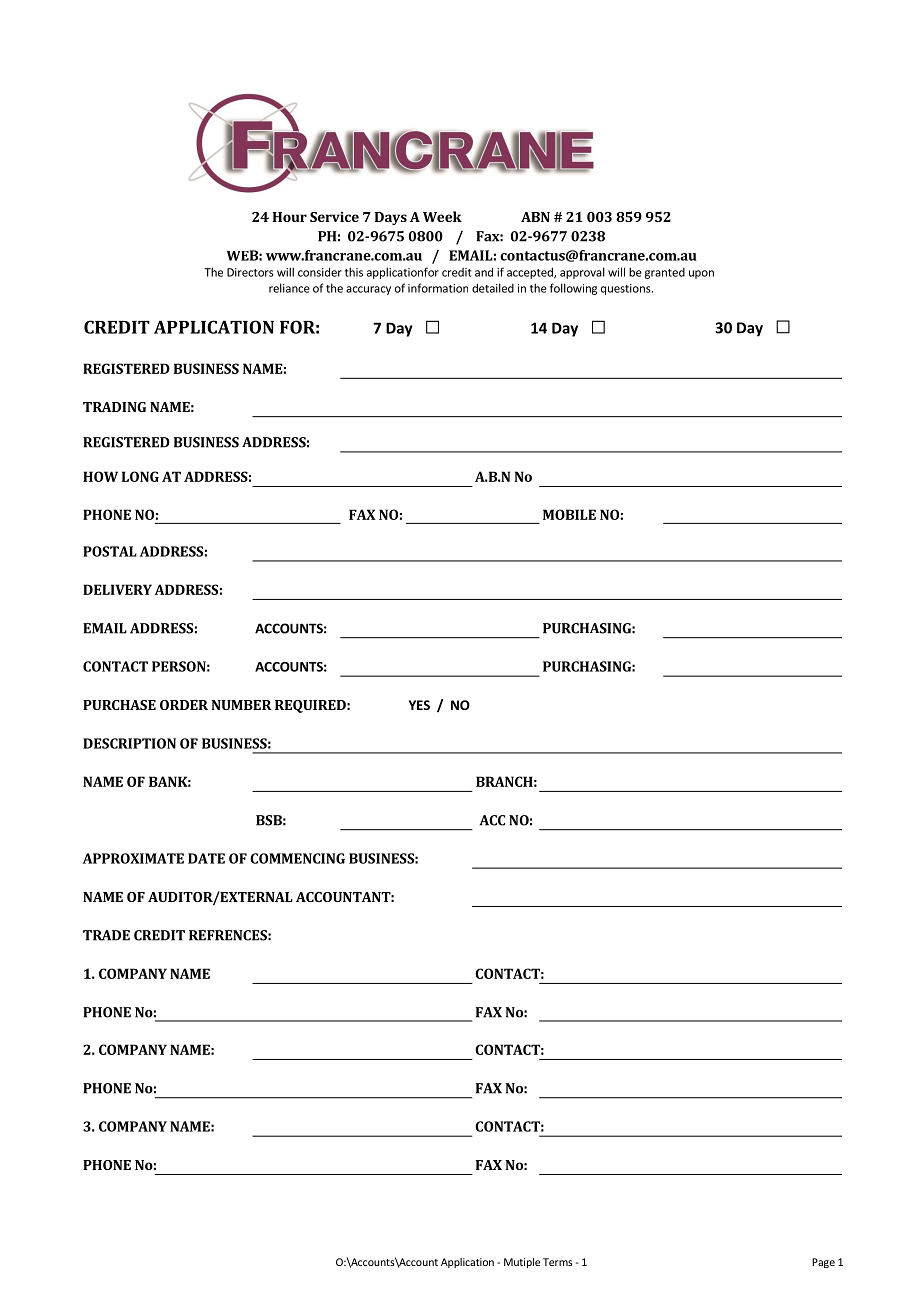 This document has height=1307, width=924. I want to click on and, so click(484, 272).
